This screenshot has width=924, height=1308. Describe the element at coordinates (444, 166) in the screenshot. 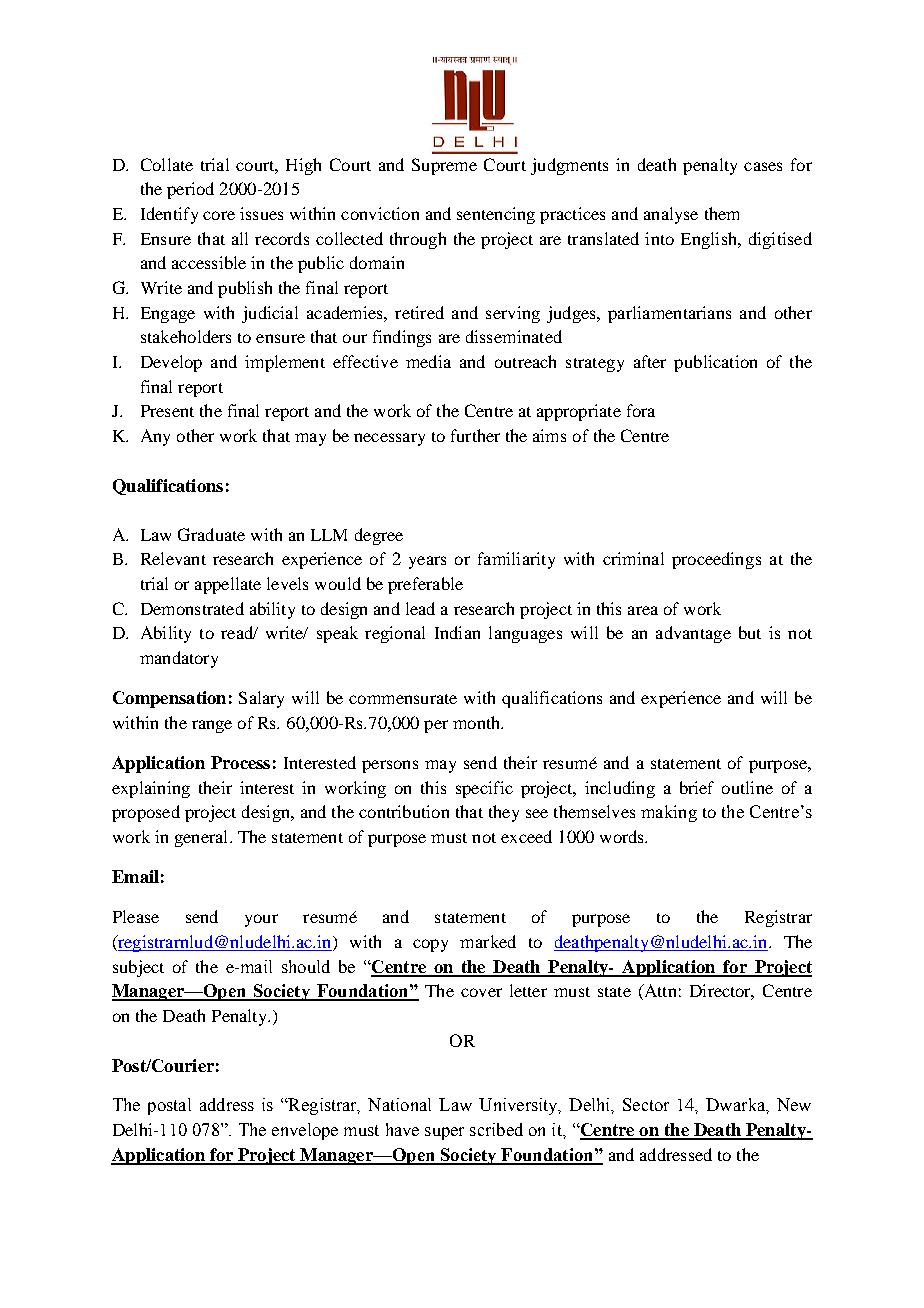

I see `Supreme` at that location.
